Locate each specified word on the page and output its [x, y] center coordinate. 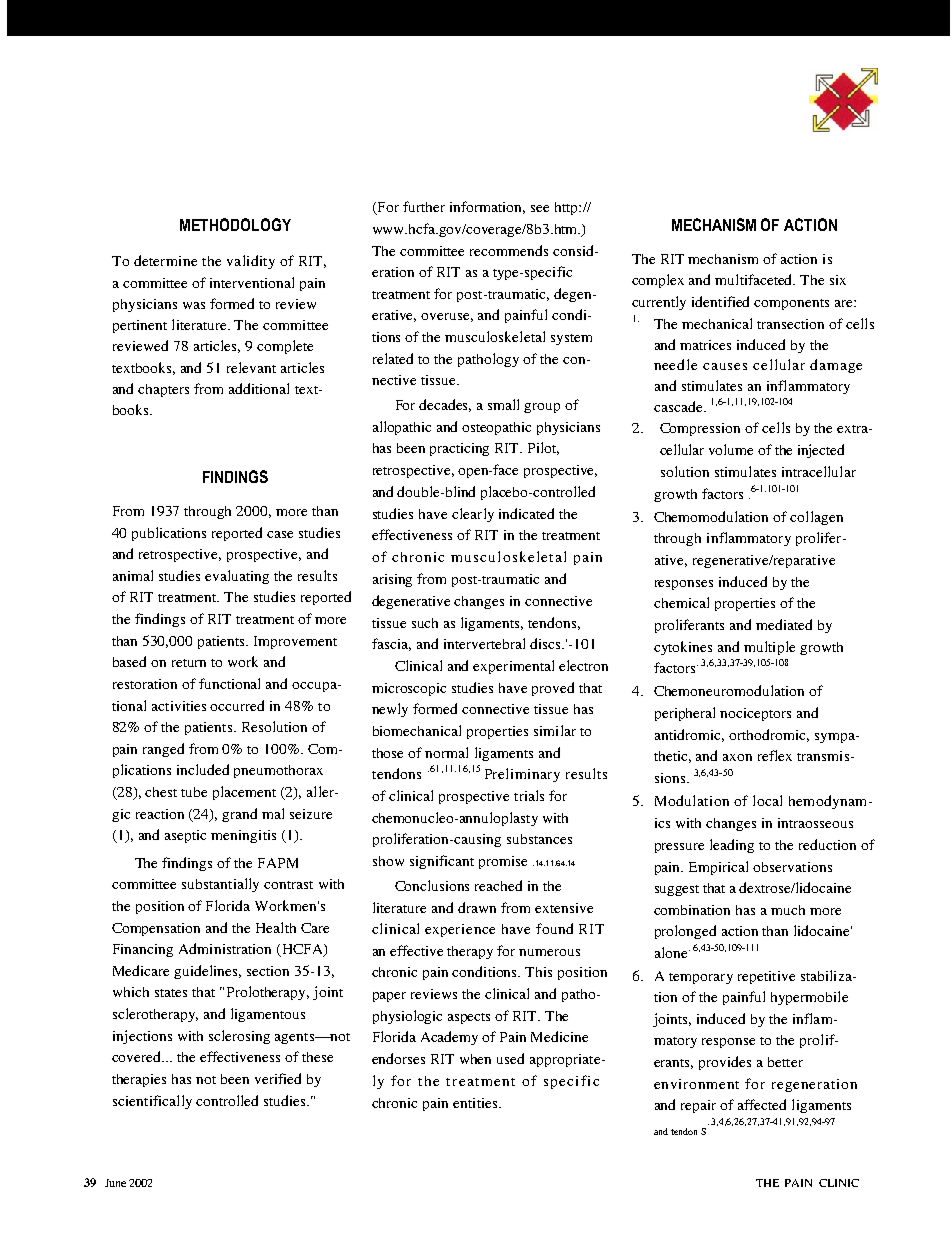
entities [476, 1103]
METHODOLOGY [235, 224]
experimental [513, 667]
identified [720, 301]
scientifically [152, 1102]
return [189, 663]
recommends [509, 250]
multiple [769, 648]
